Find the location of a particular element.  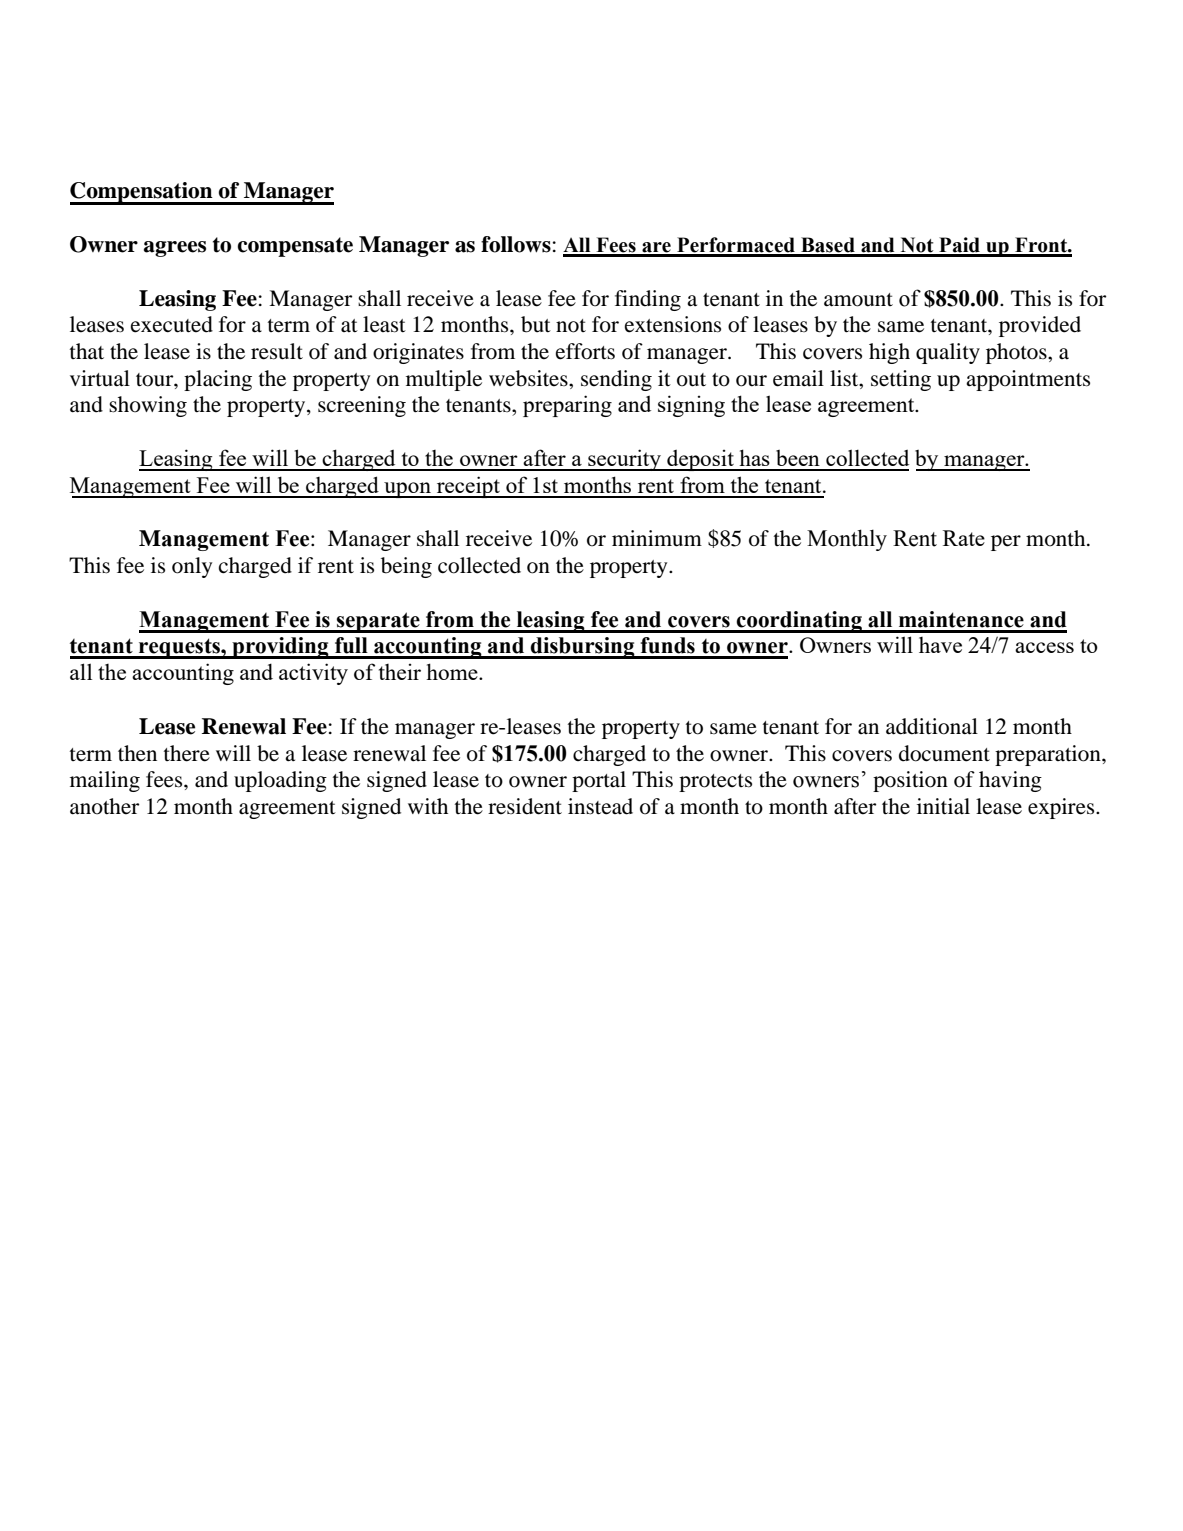

upon is located at coordinates (407, 490).
